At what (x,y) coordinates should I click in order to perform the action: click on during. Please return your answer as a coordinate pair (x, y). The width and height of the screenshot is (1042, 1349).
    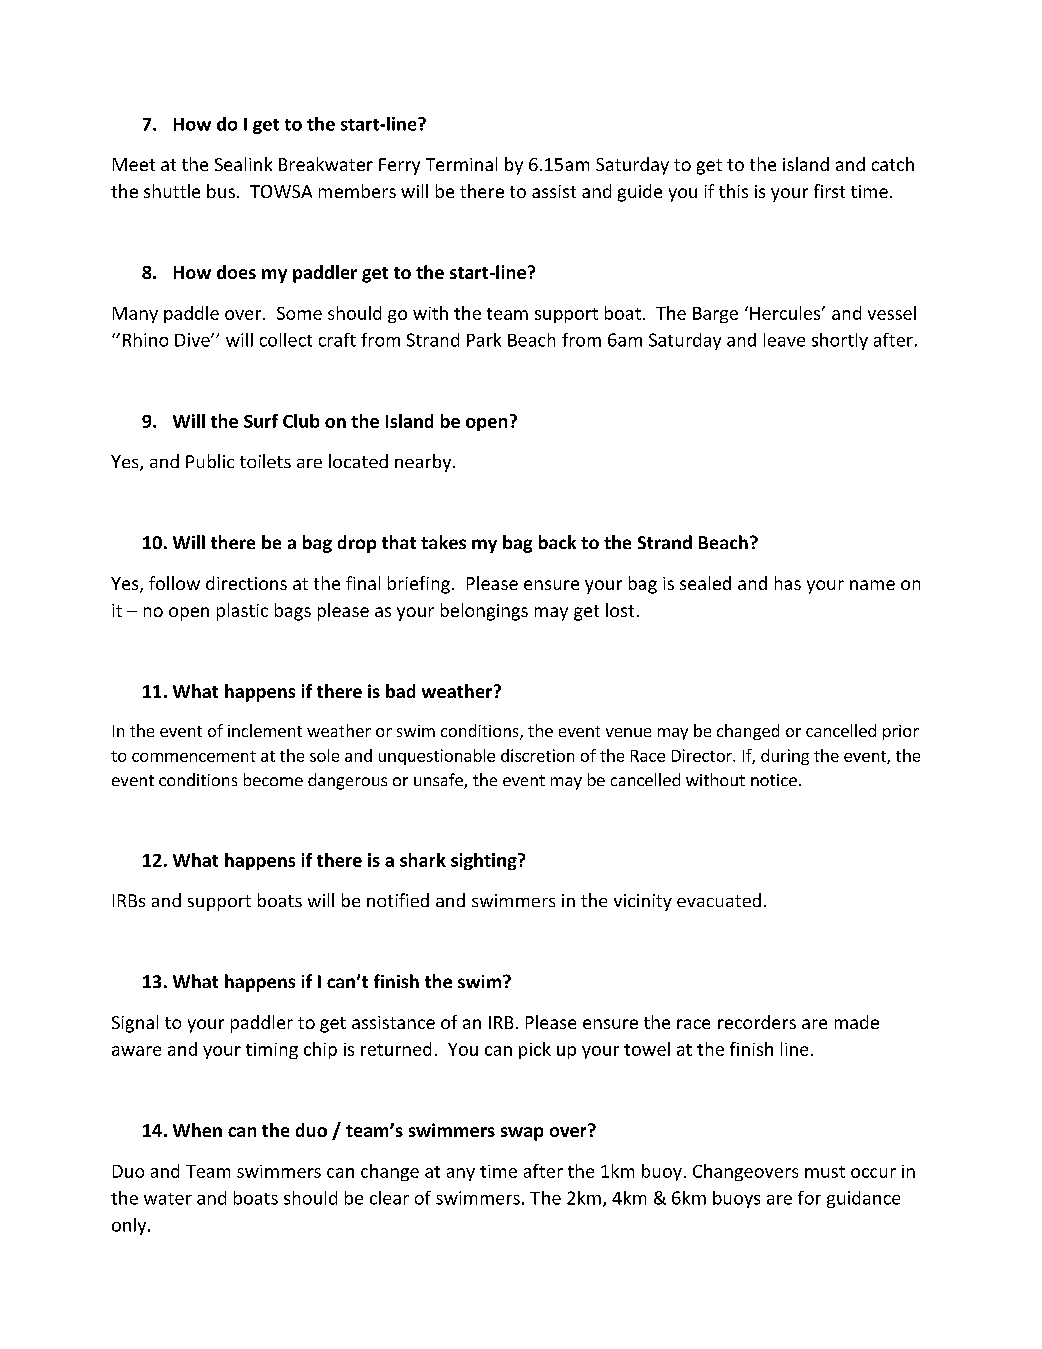
    Looking at the image, I should click on (785, 757).
